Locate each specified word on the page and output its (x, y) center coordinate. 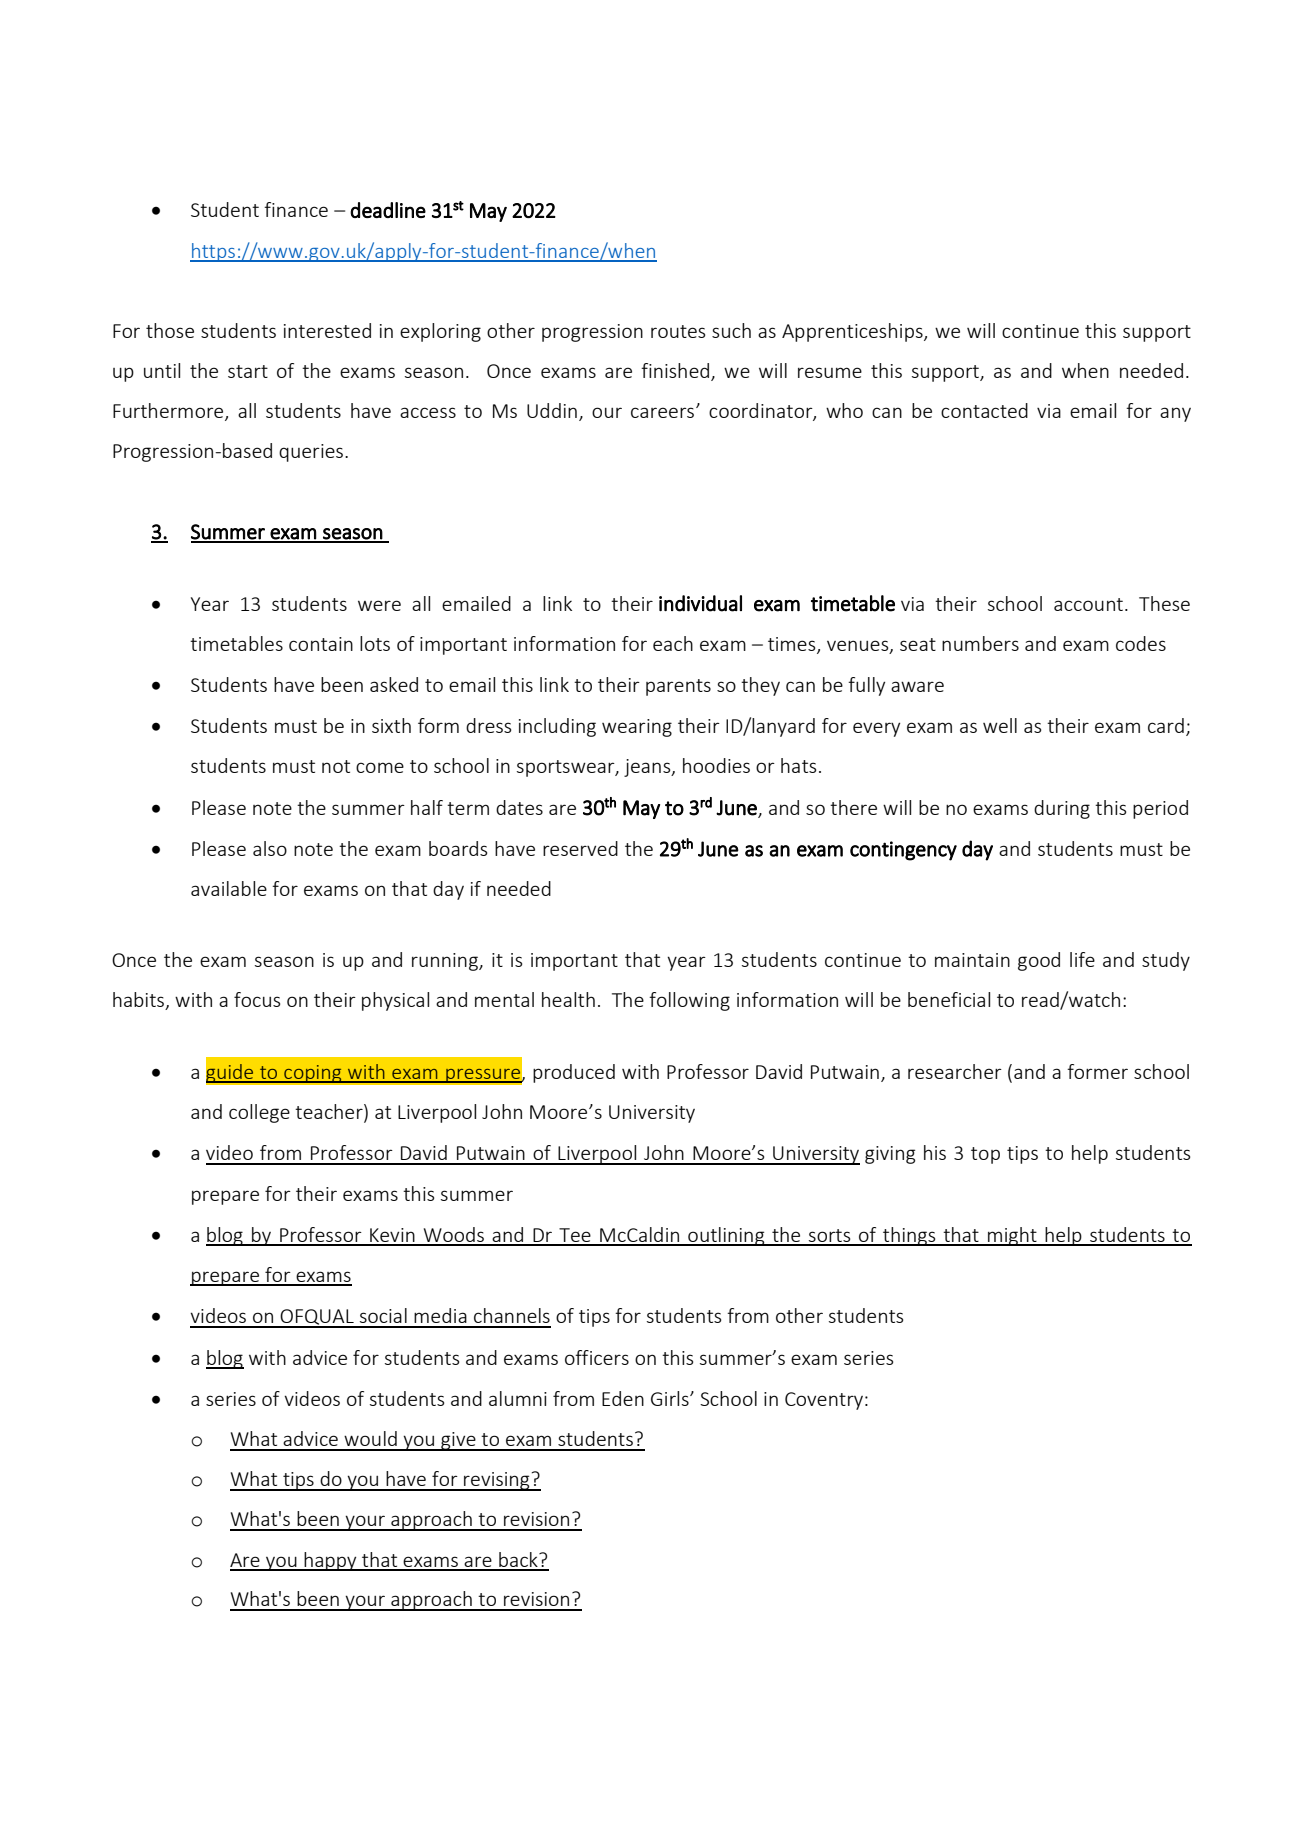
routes (678, 331)
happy (330, 1561)
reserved (580, 848)
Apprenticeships (853, 332)
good (1039, 961)
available (229, 888)
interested (327, 330)
